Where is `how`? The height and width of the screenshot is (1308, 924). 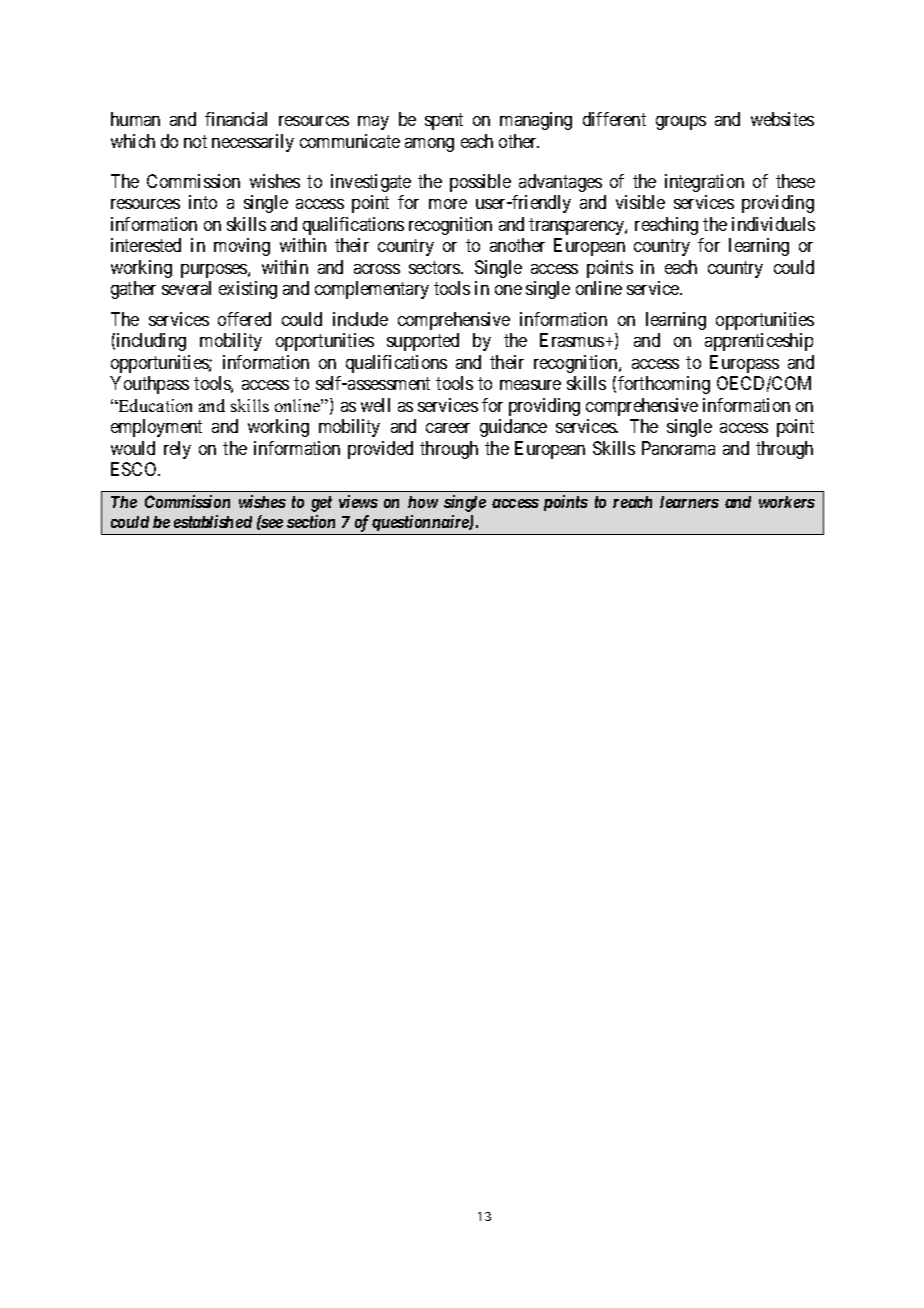
how is located at coordinates (423, 502).
